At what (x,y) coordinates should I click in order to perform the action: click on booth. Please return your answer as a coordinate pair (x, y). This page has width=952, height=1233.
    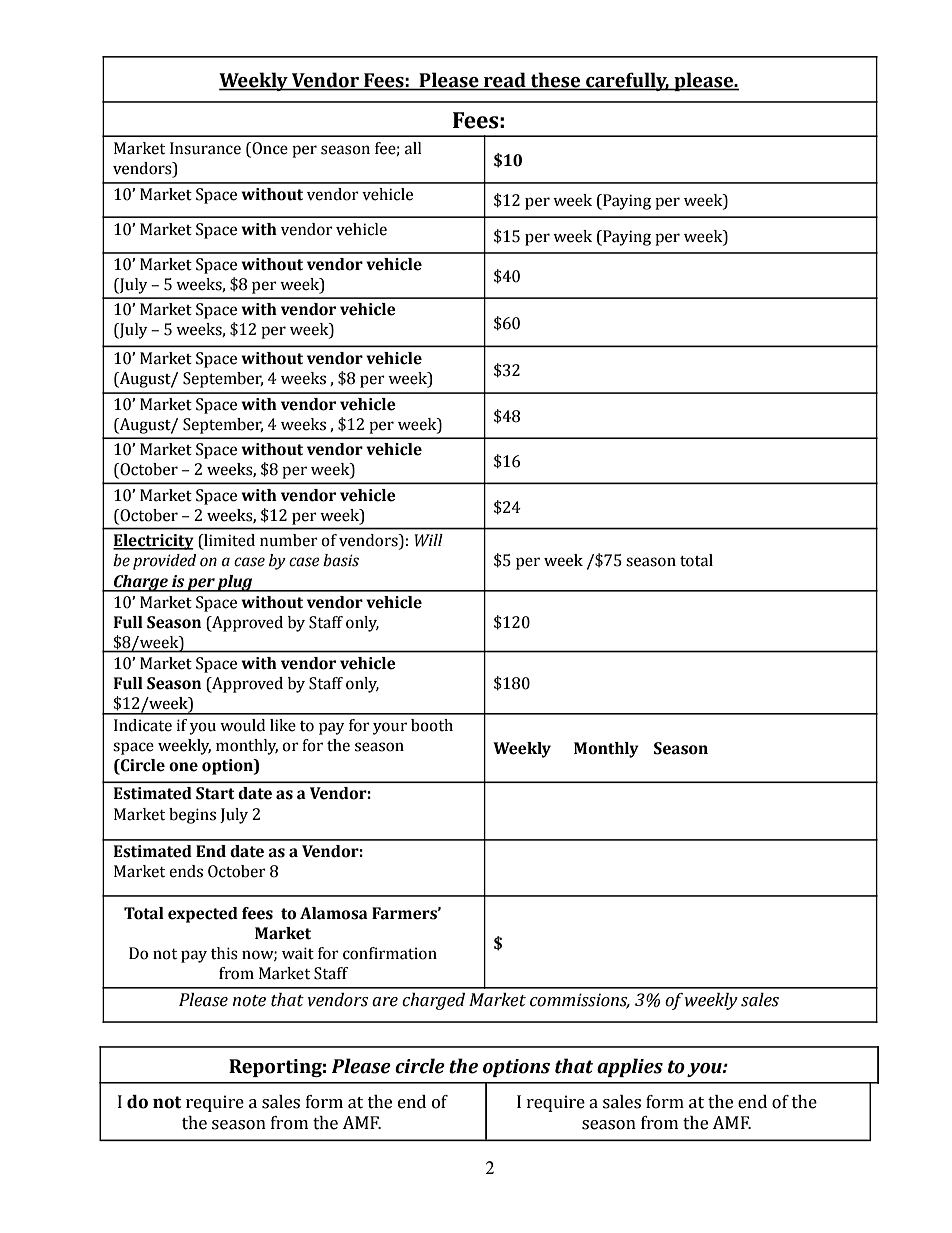
    Looking at the image, I should click on (432, 725).
